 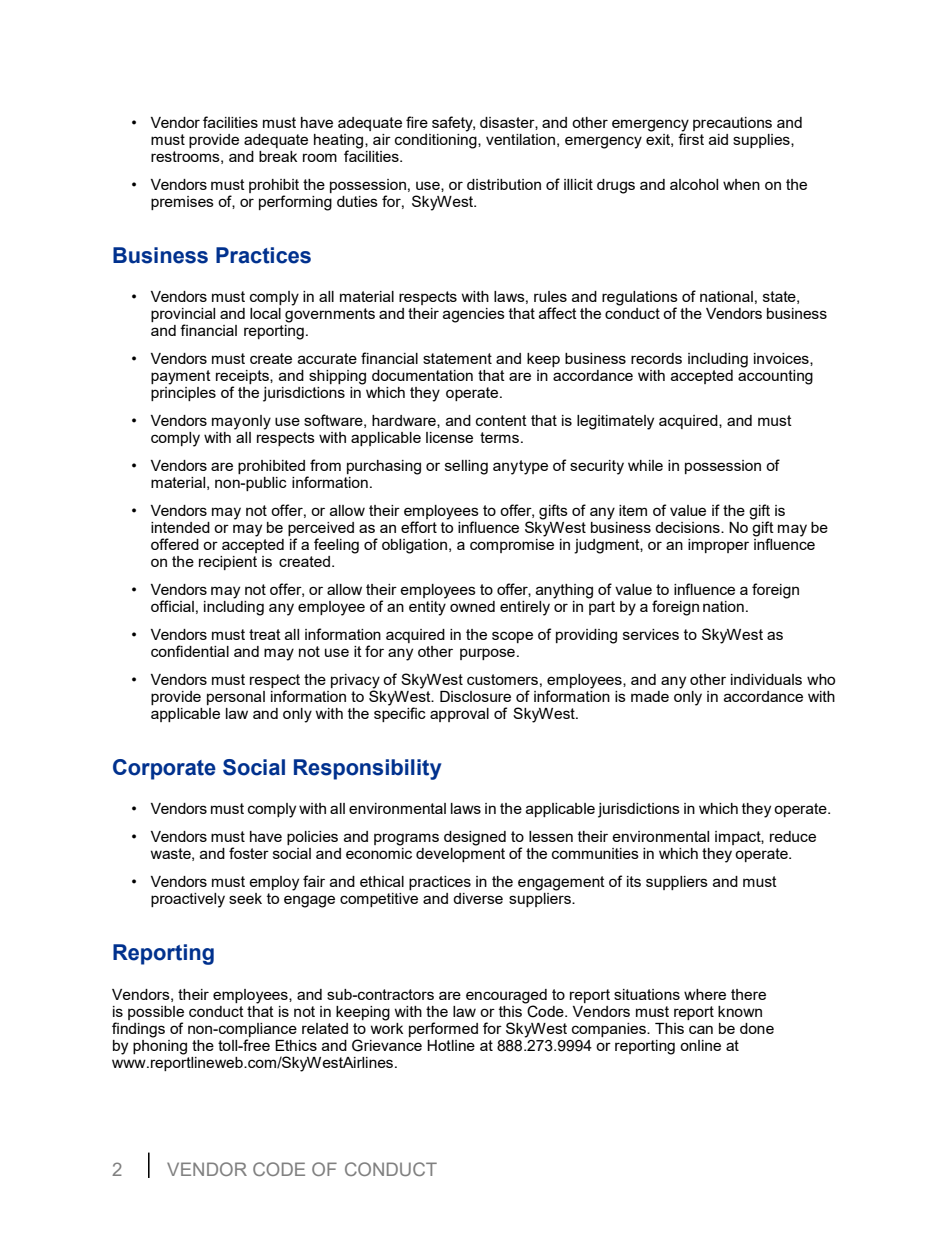 I want to click on possible, so click(x=156, y=1013).
